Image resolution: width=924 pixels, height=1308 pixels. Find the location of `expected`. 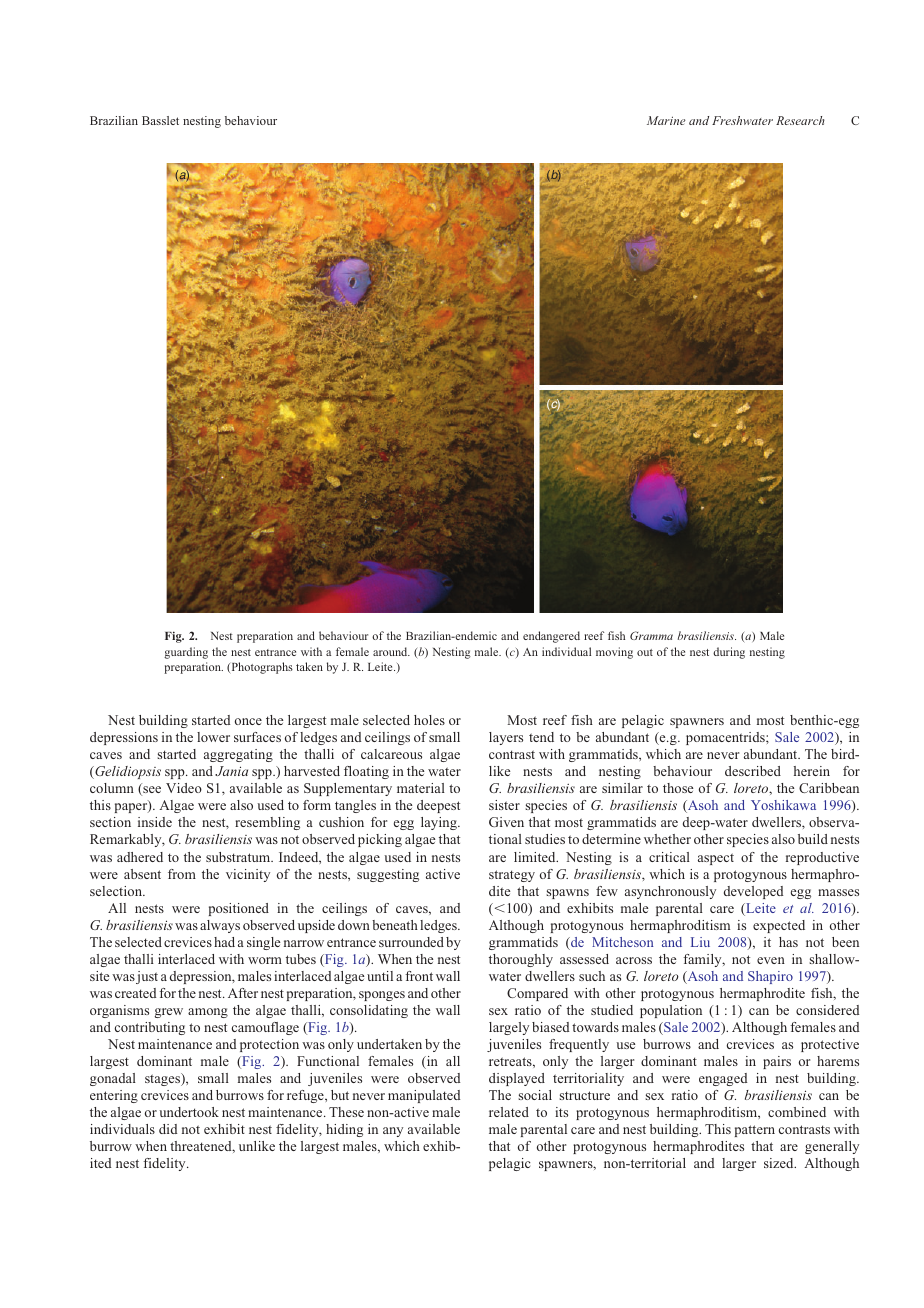

expected is located at coordinates (779, 926).
